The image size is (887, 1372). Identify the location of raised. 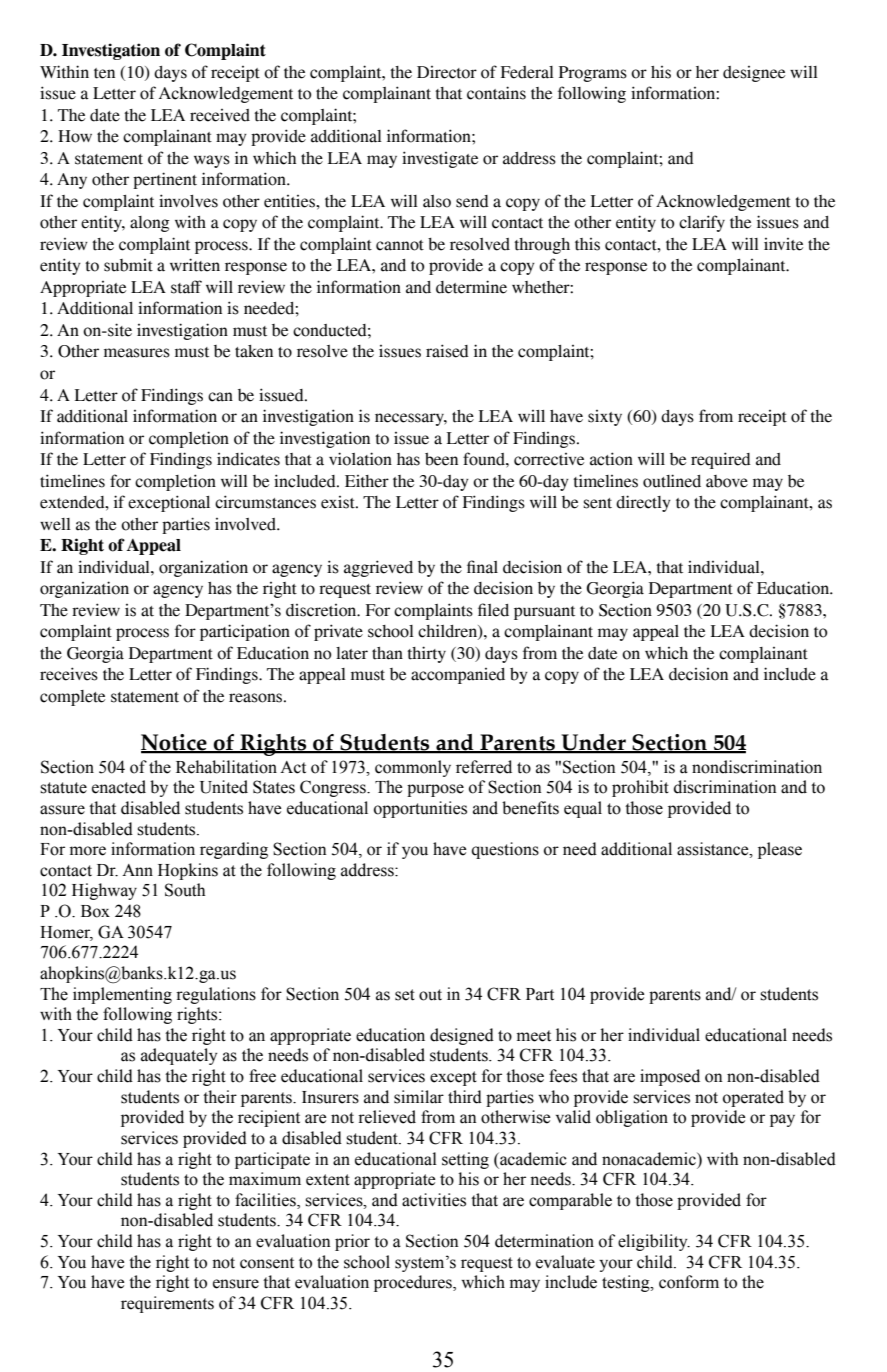
(447, 351).
